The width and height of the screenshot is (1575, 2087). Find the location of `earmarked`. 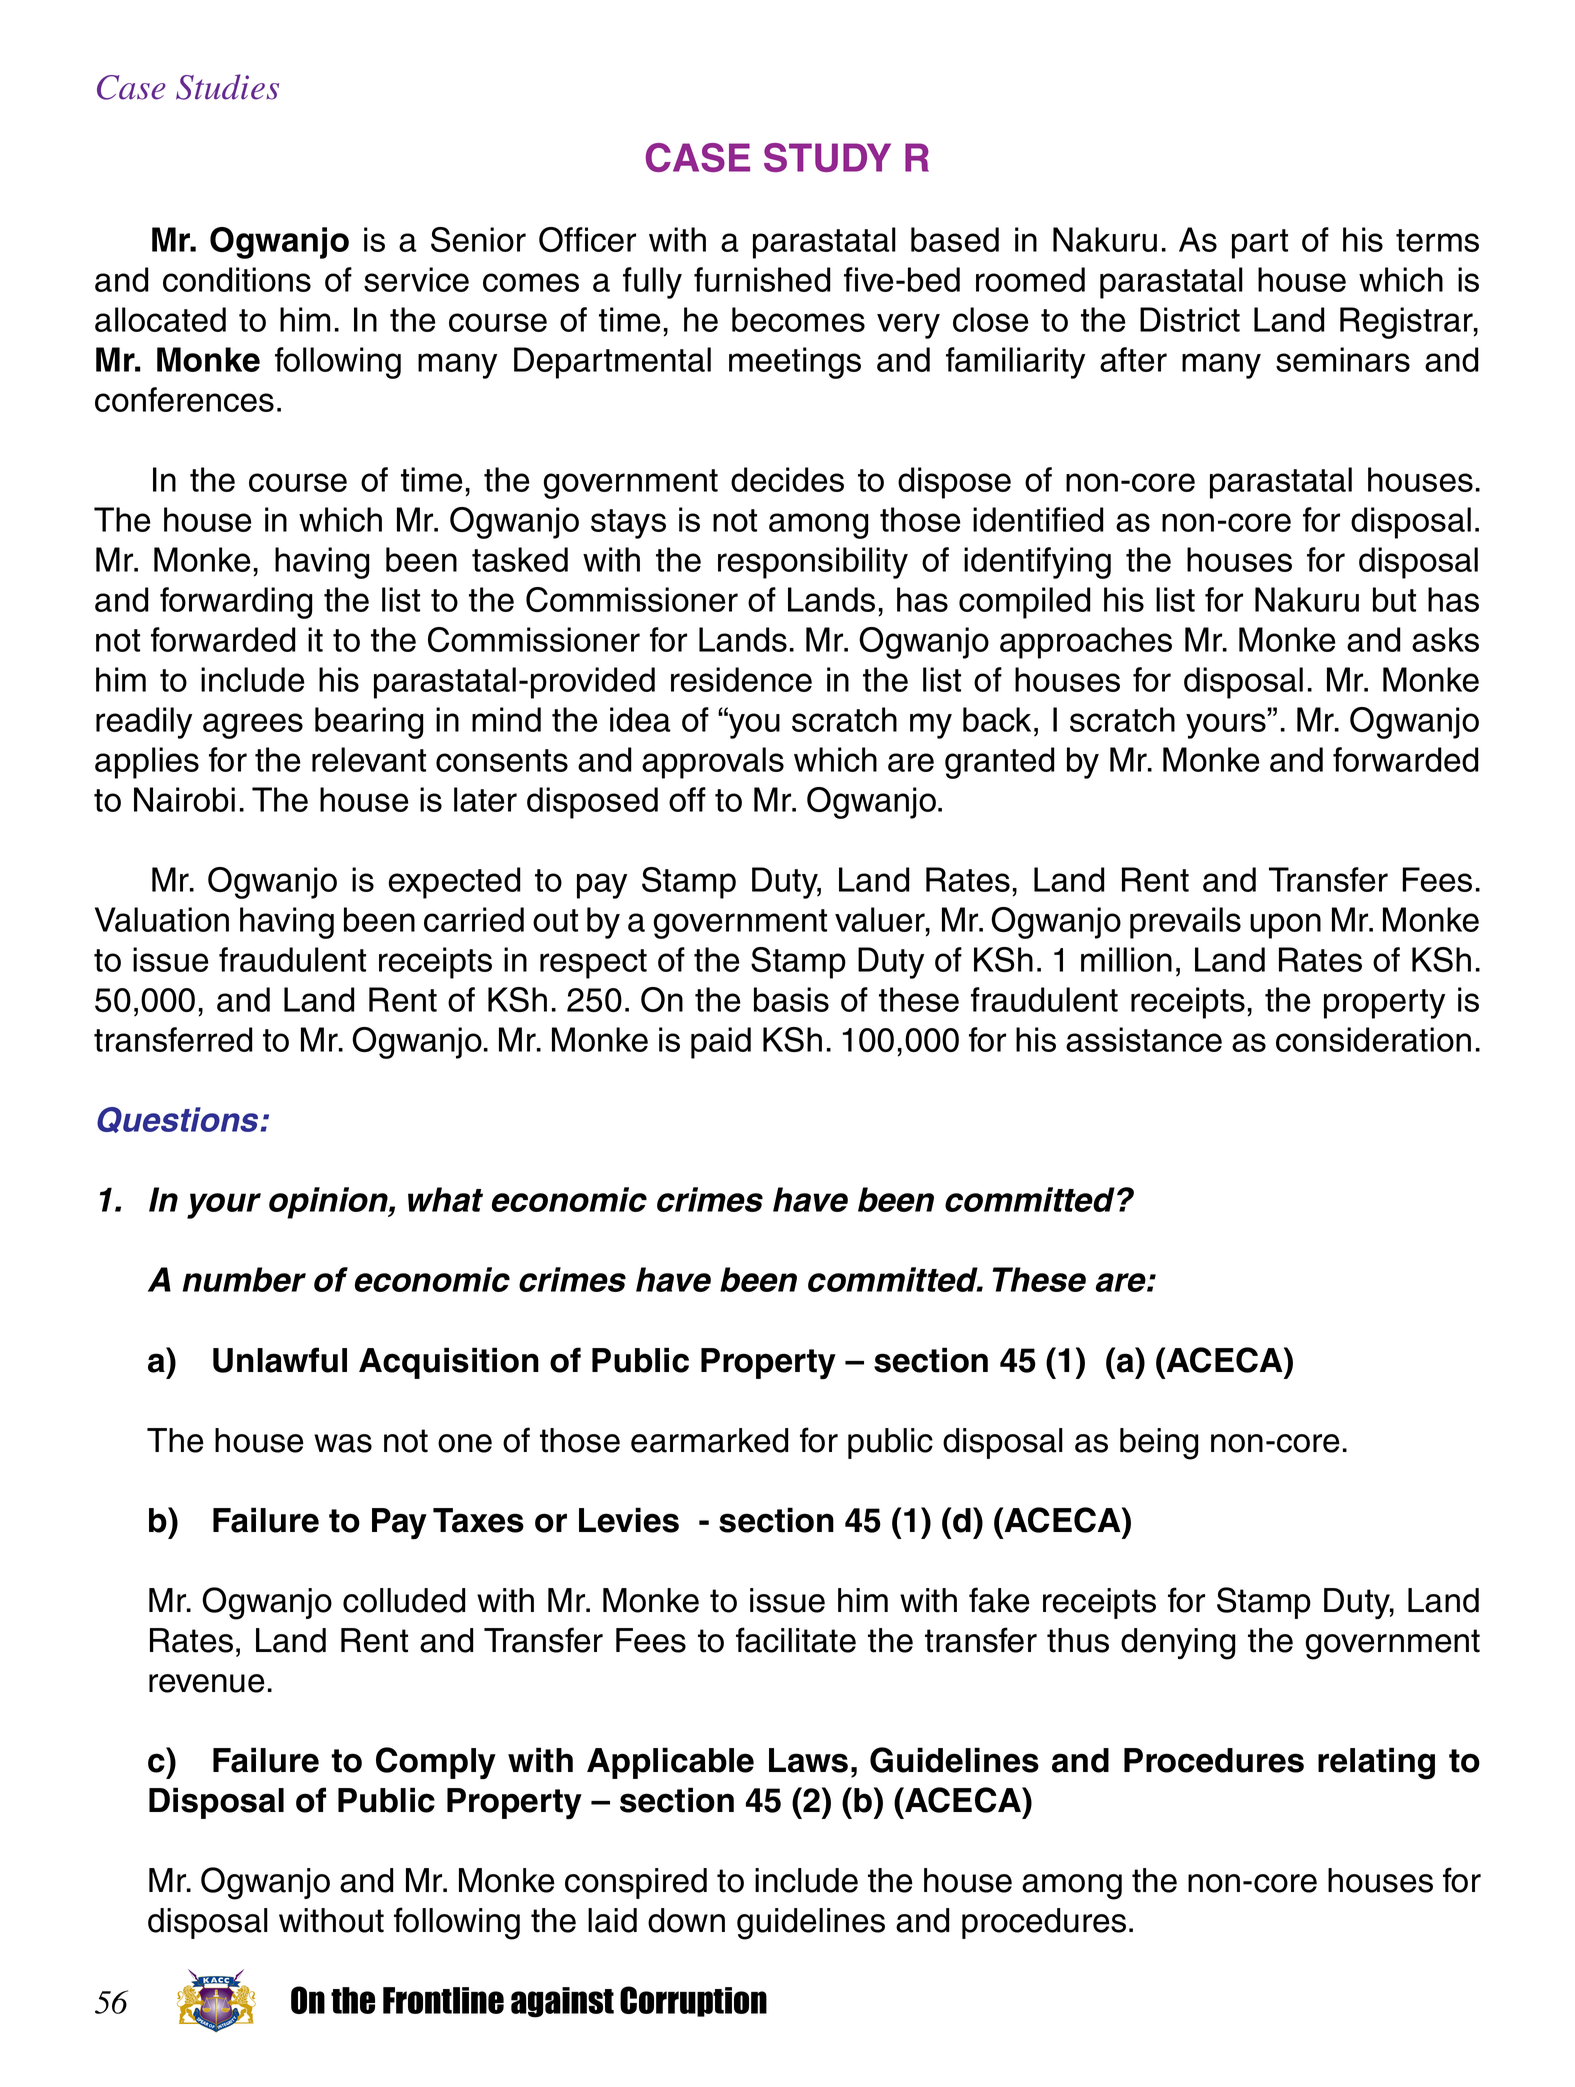

earmarked is located at coordinates (709, 1440).
